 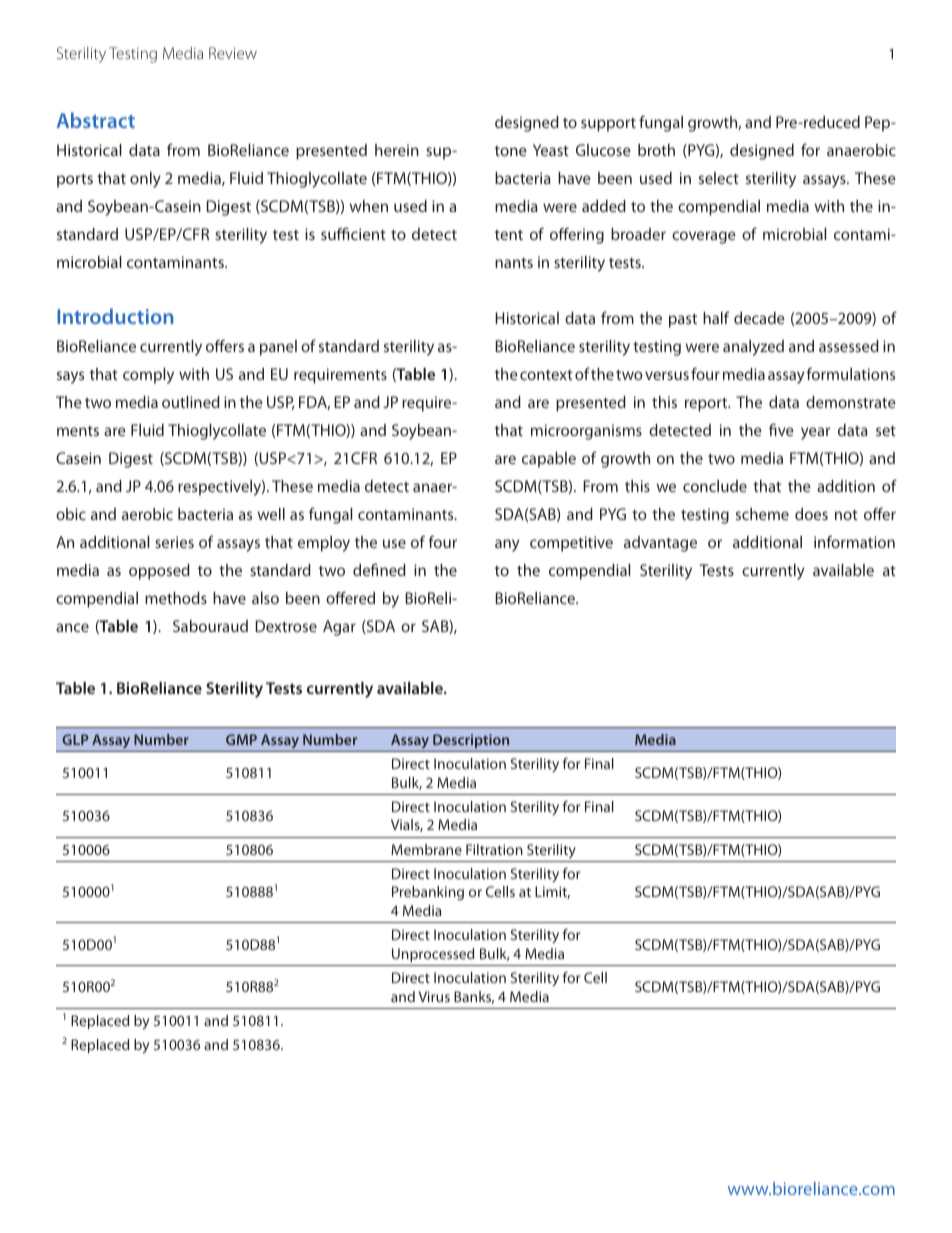 I want to click on Limit, so click(x=552, y=892).
